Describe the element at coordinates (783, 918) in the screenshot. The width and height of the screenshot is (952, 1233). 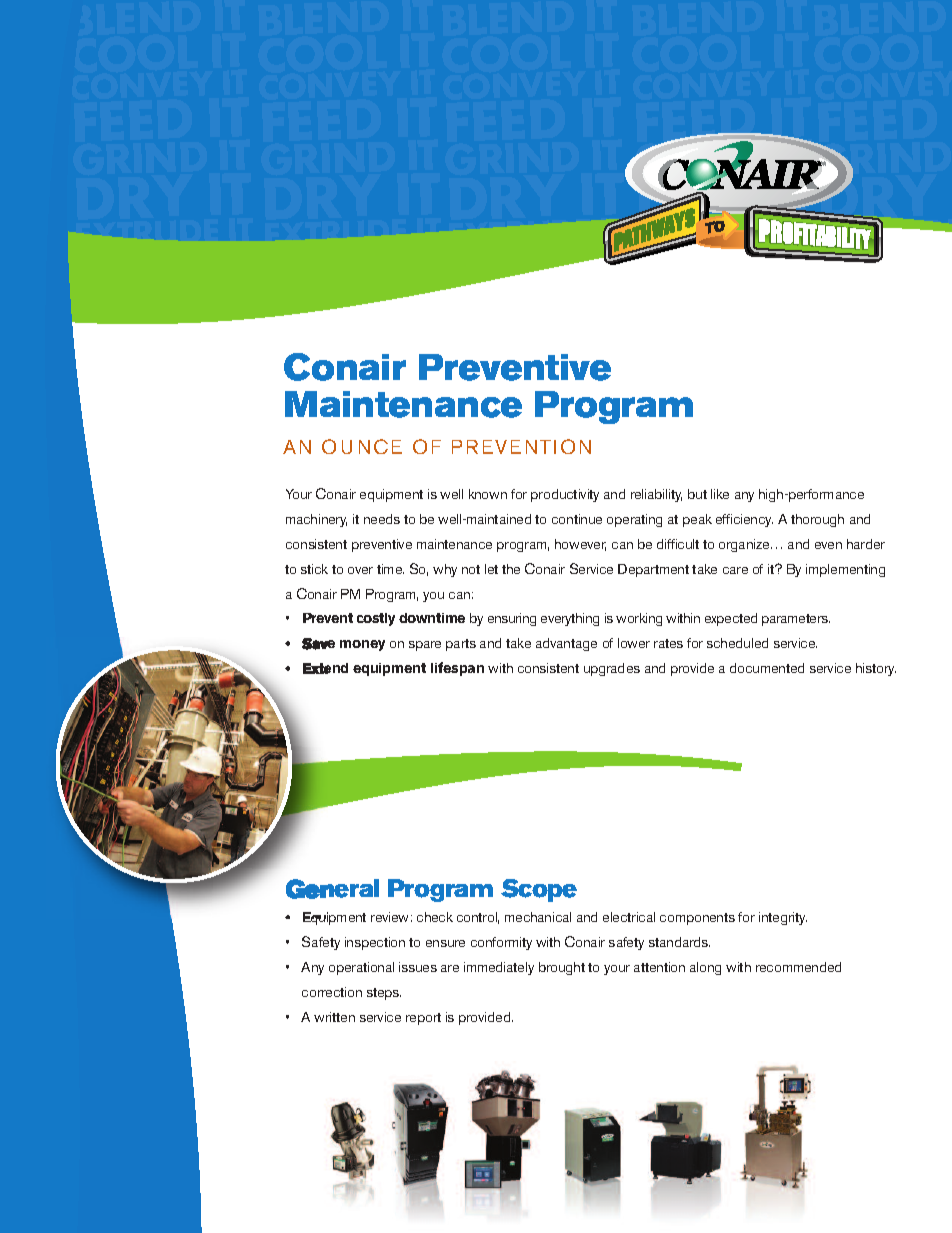
I see `integrity` at that location.
